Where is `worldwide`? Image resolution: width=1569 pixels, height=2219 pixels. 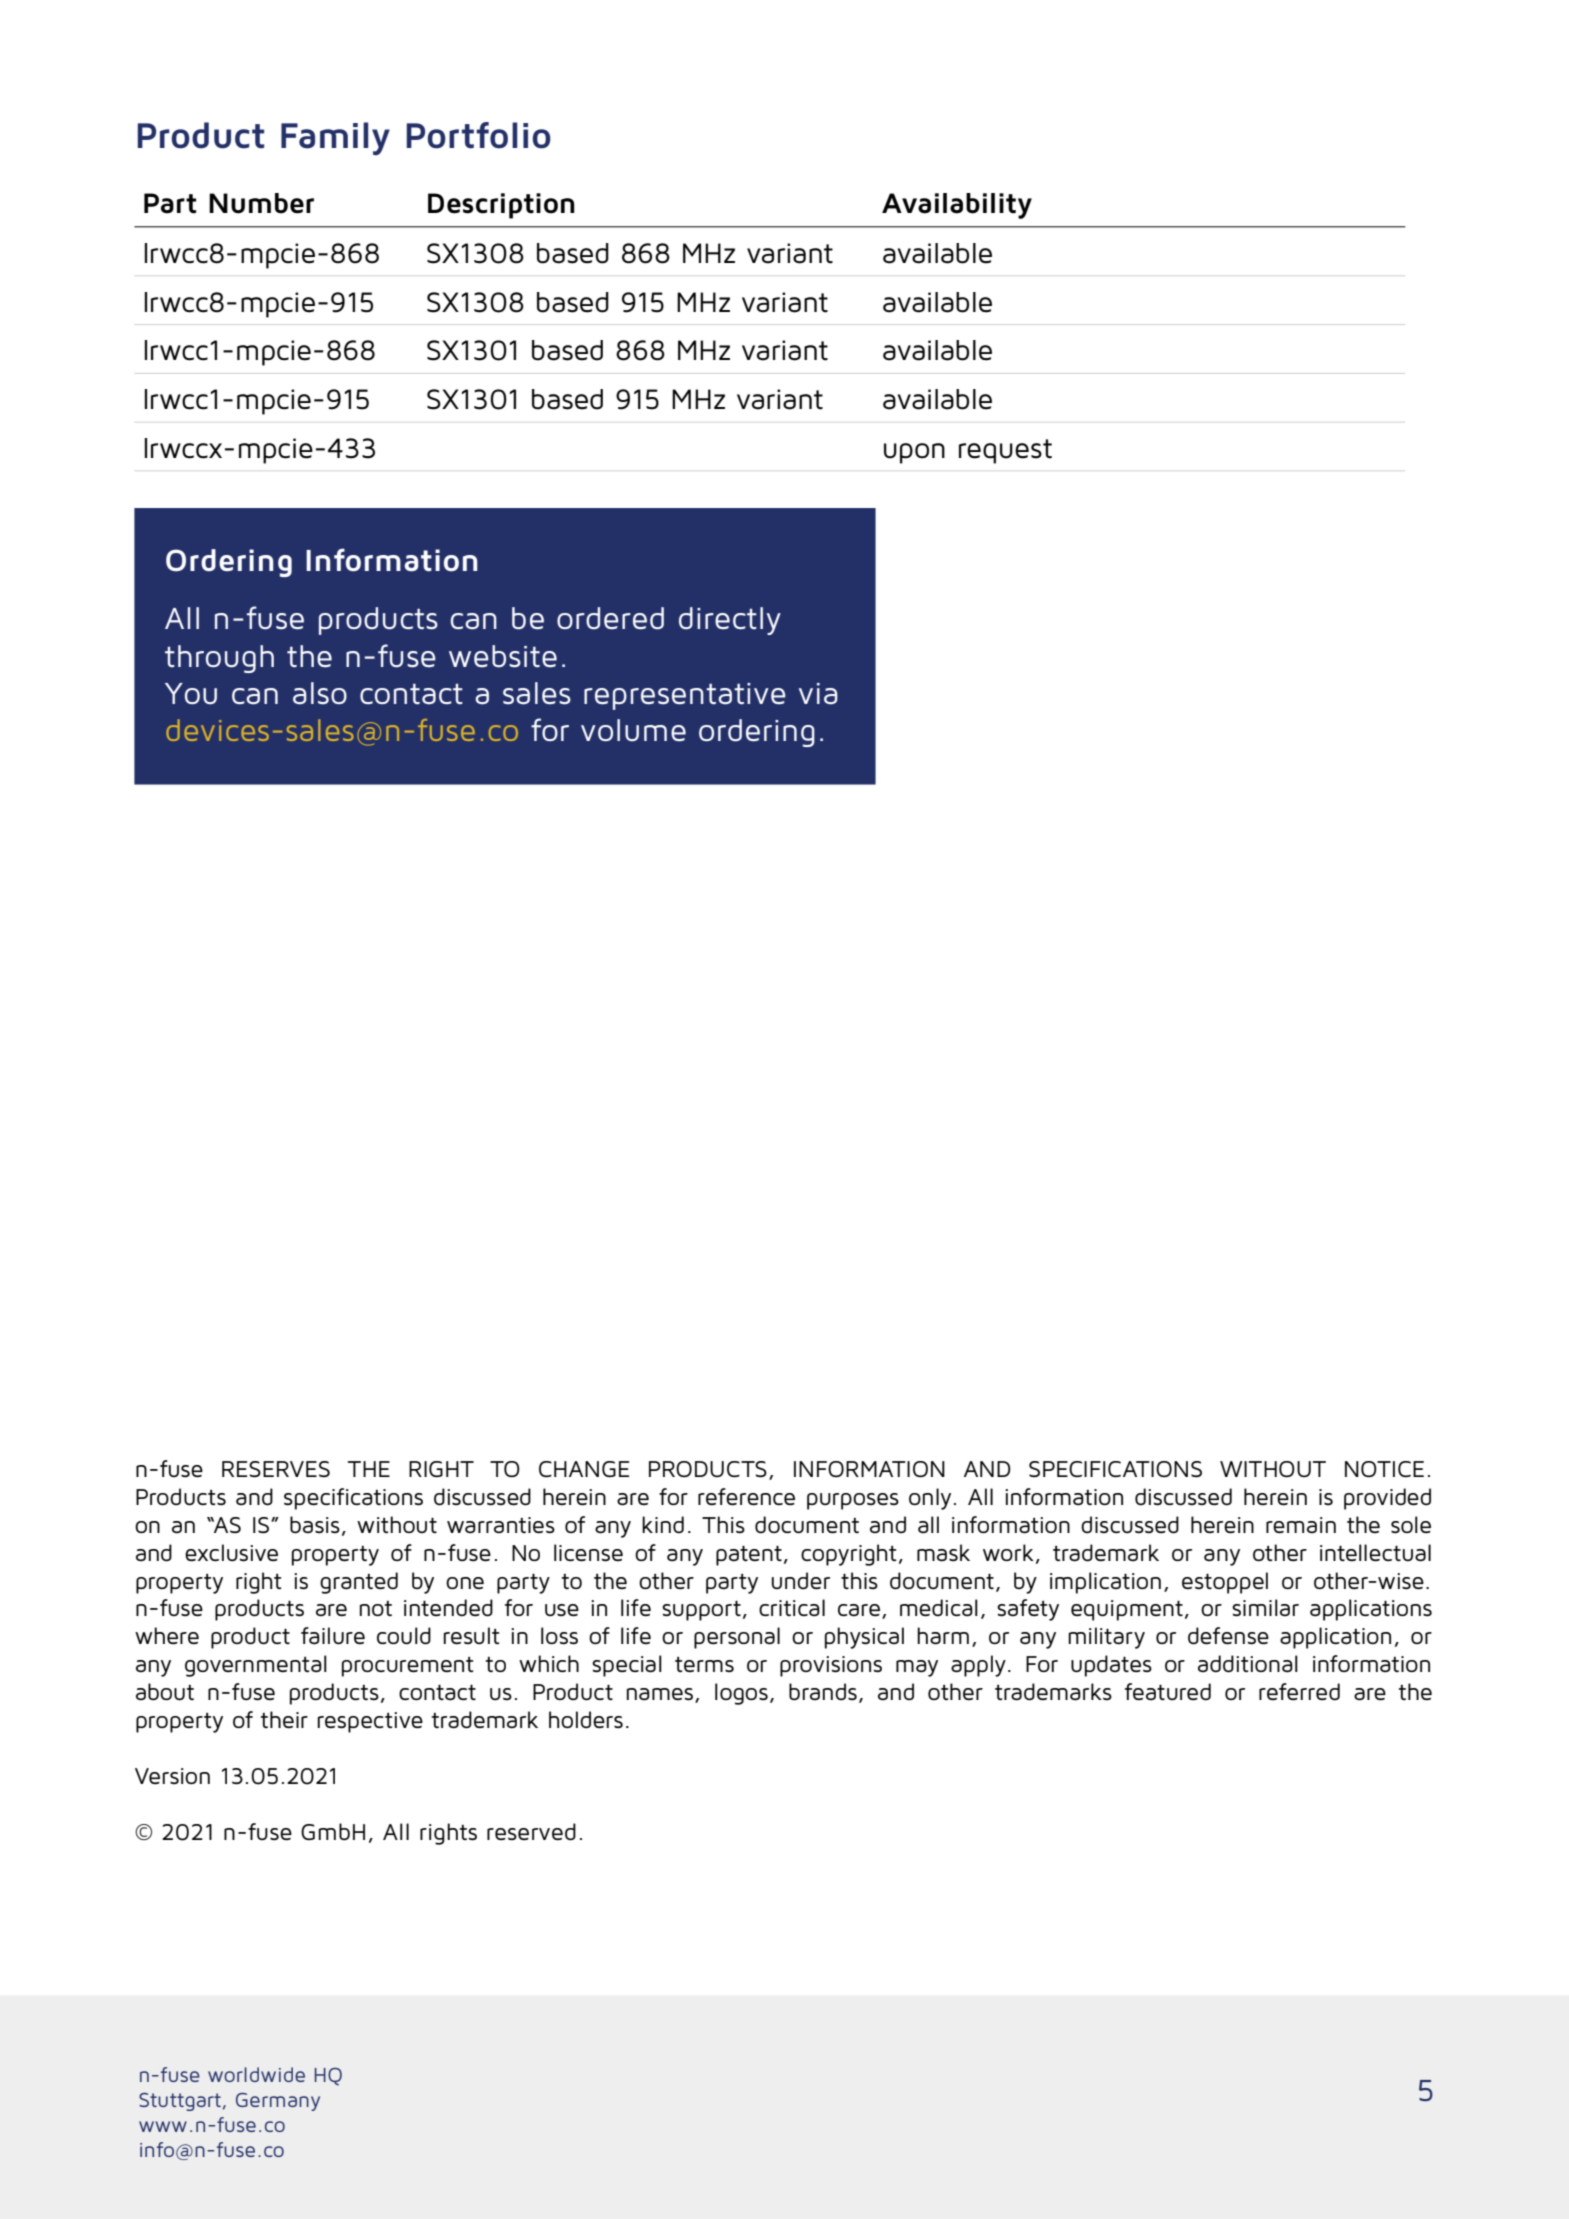
worldwide is located at coordinates (256, 2074).
